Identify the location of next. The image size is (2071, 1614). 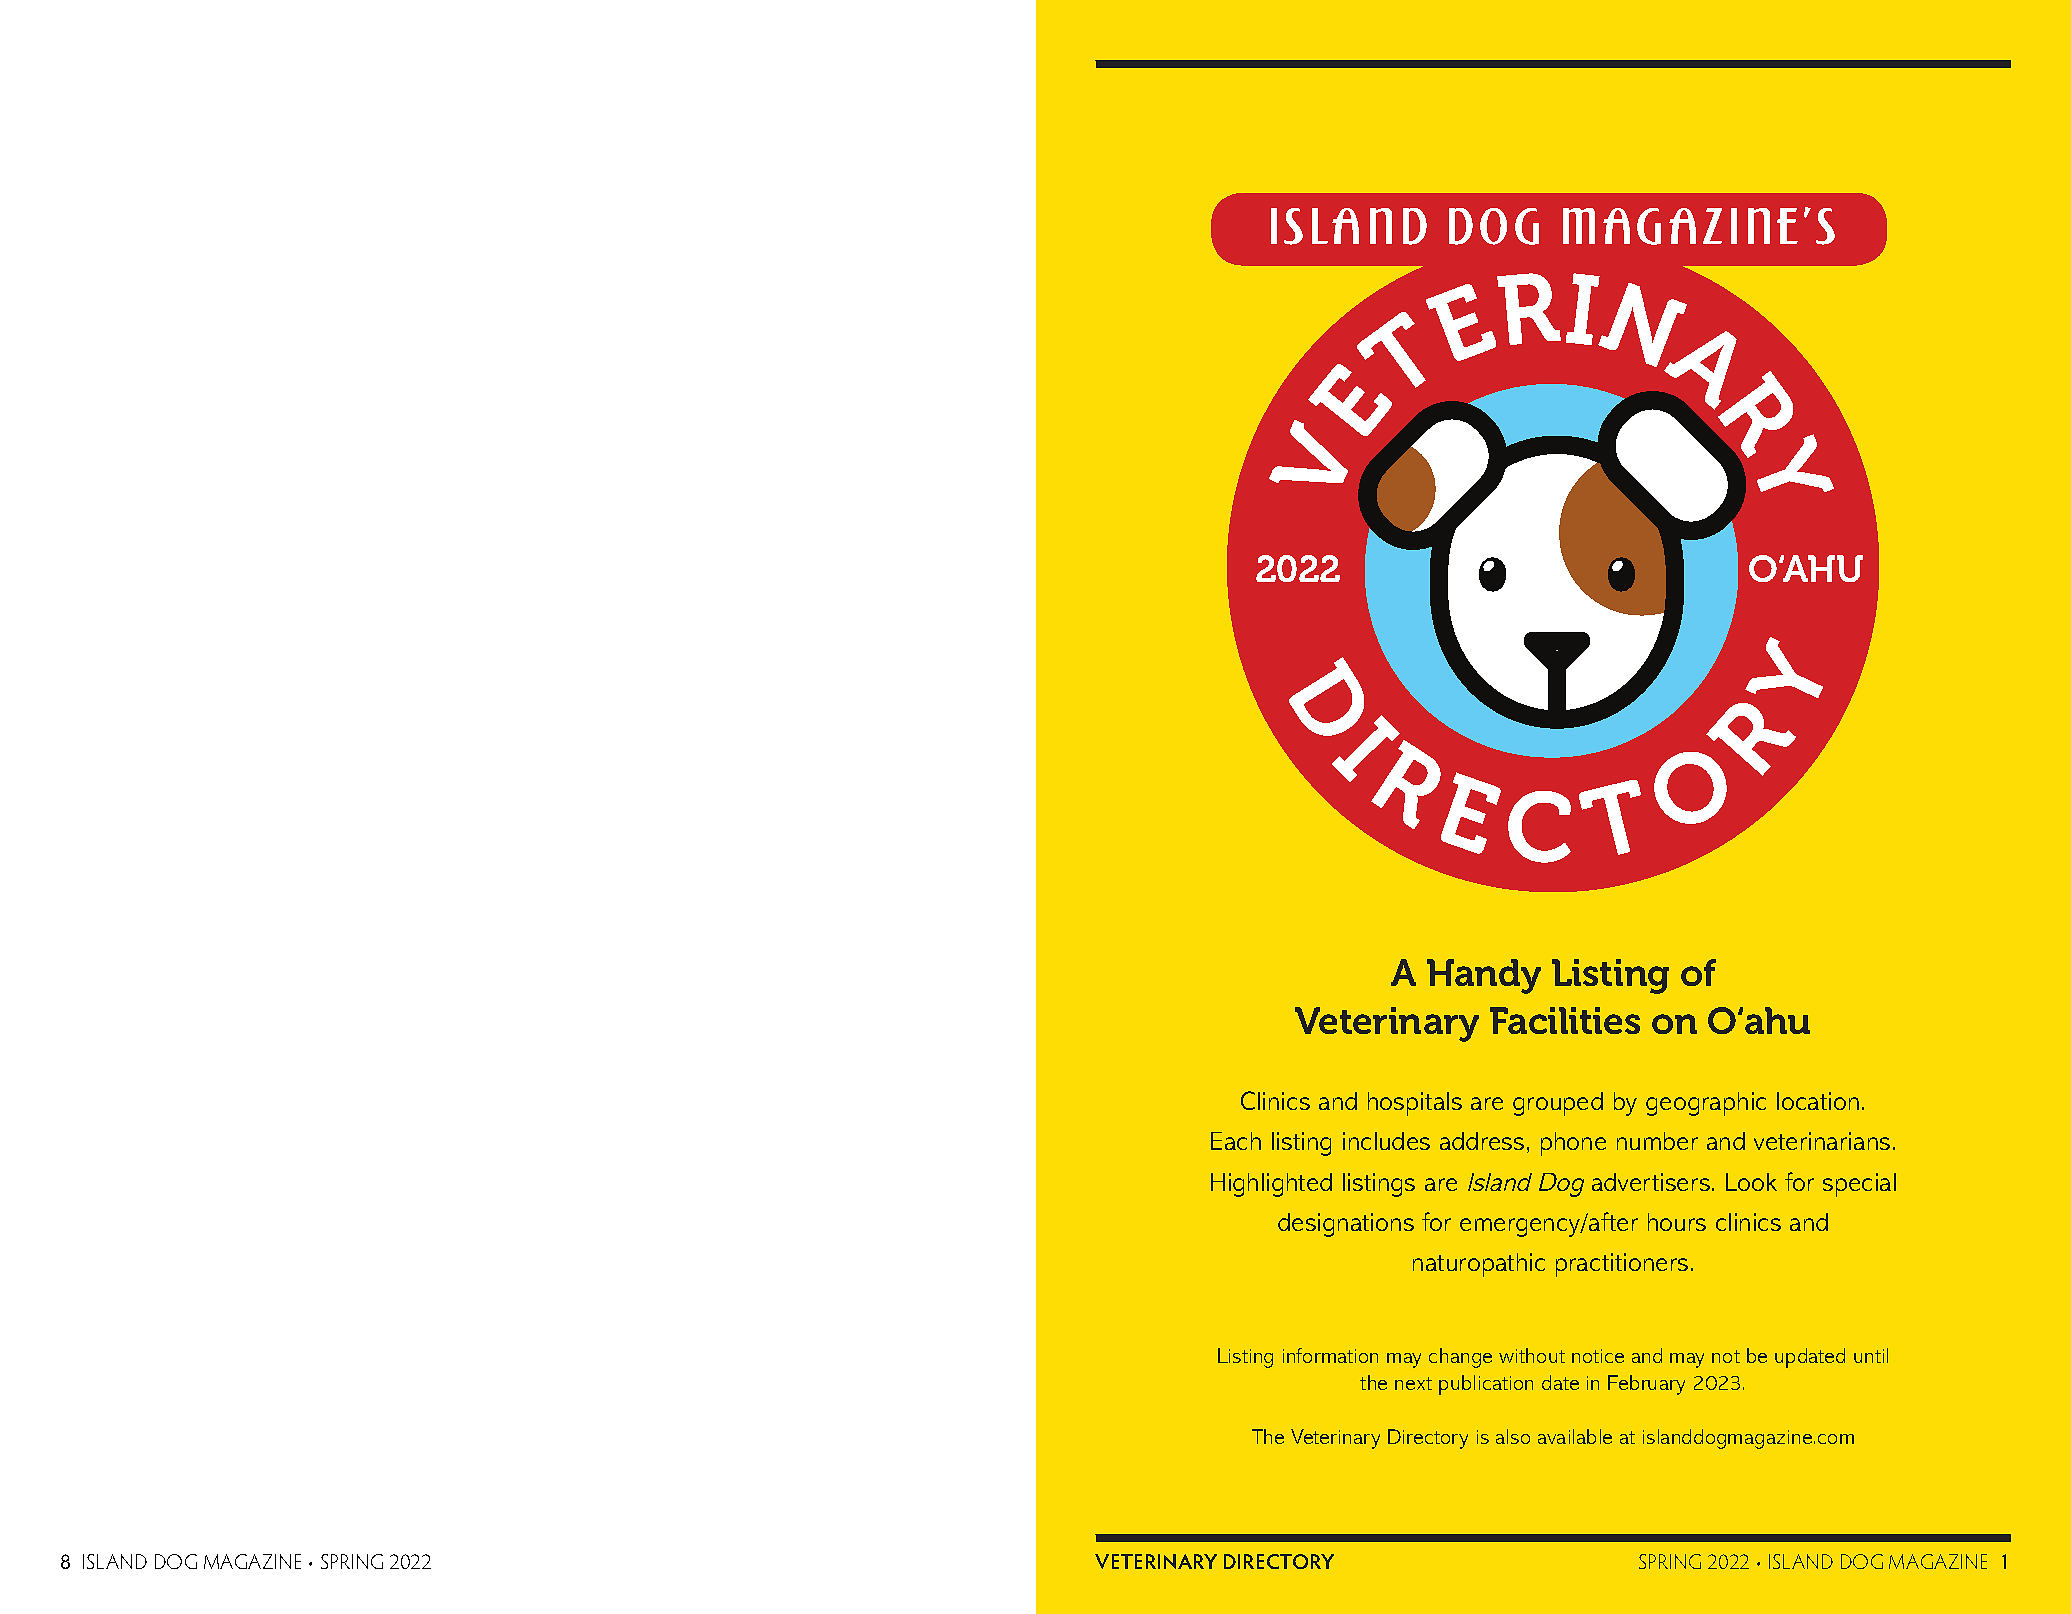
(1413, 1383).
